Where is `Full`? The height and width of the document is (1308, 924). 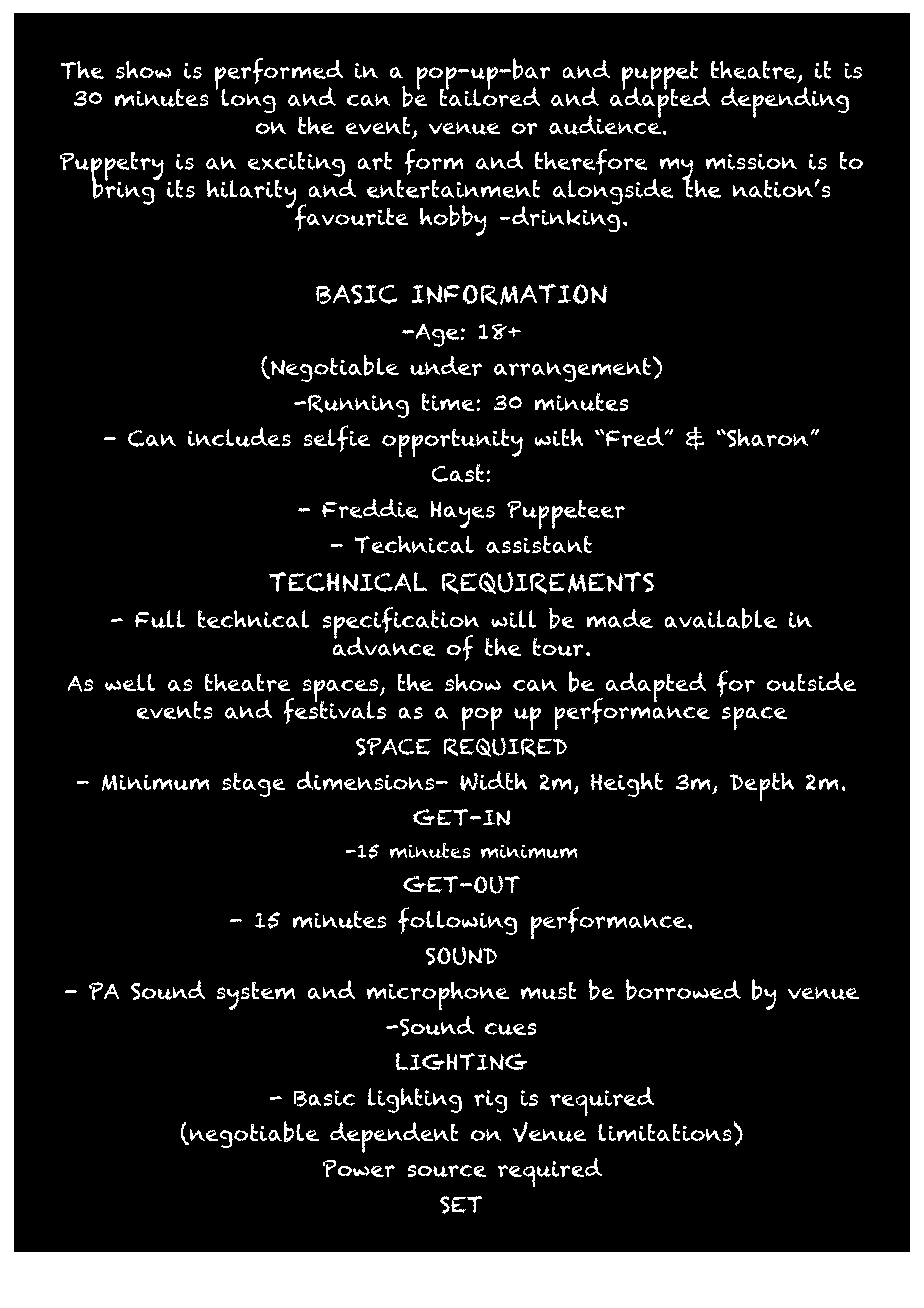 Full is located at coordinates (160, 619).
